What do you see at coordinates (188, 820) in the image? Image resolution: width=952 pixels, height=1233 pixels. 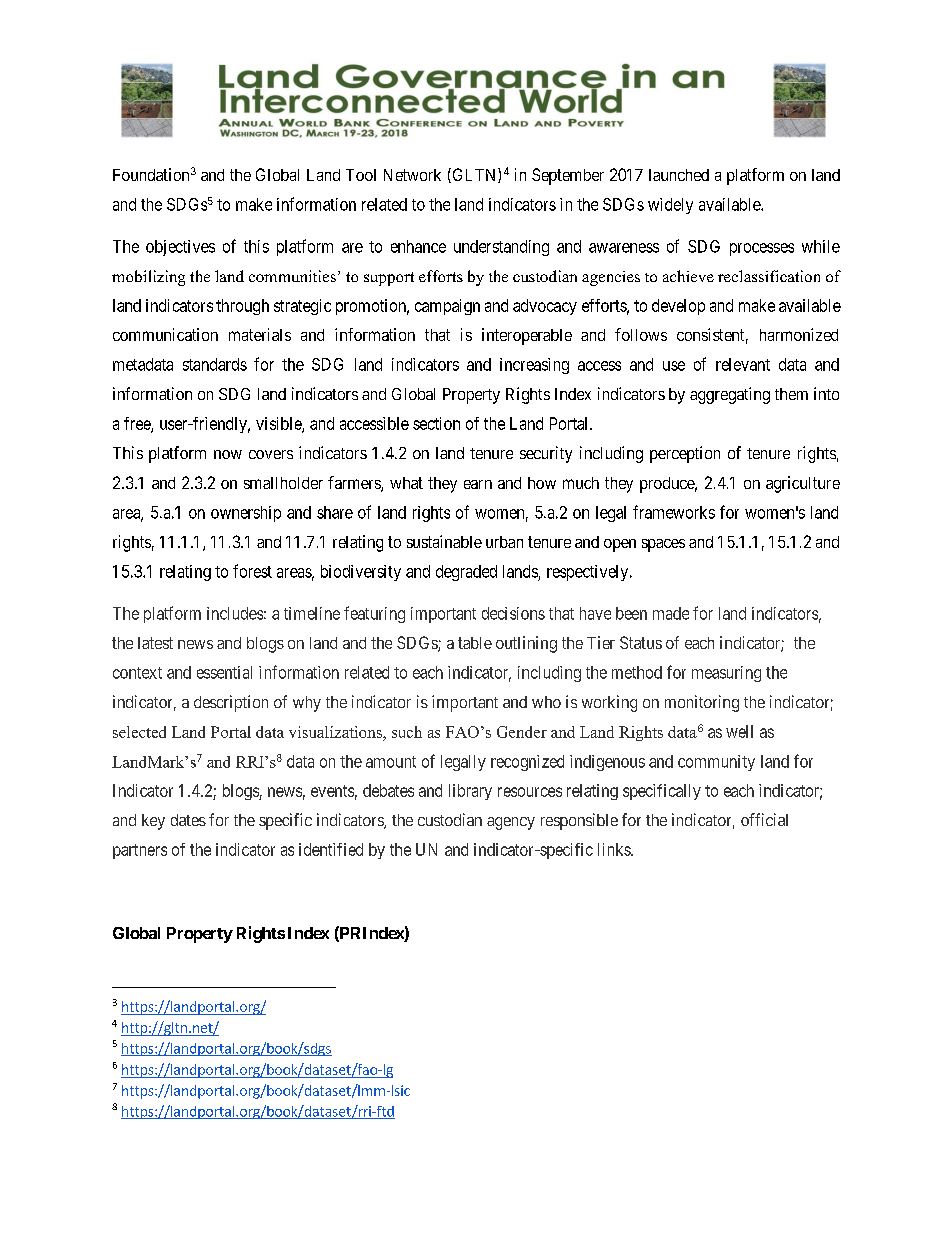 I see `dates` at bounding box center [188, 820].
